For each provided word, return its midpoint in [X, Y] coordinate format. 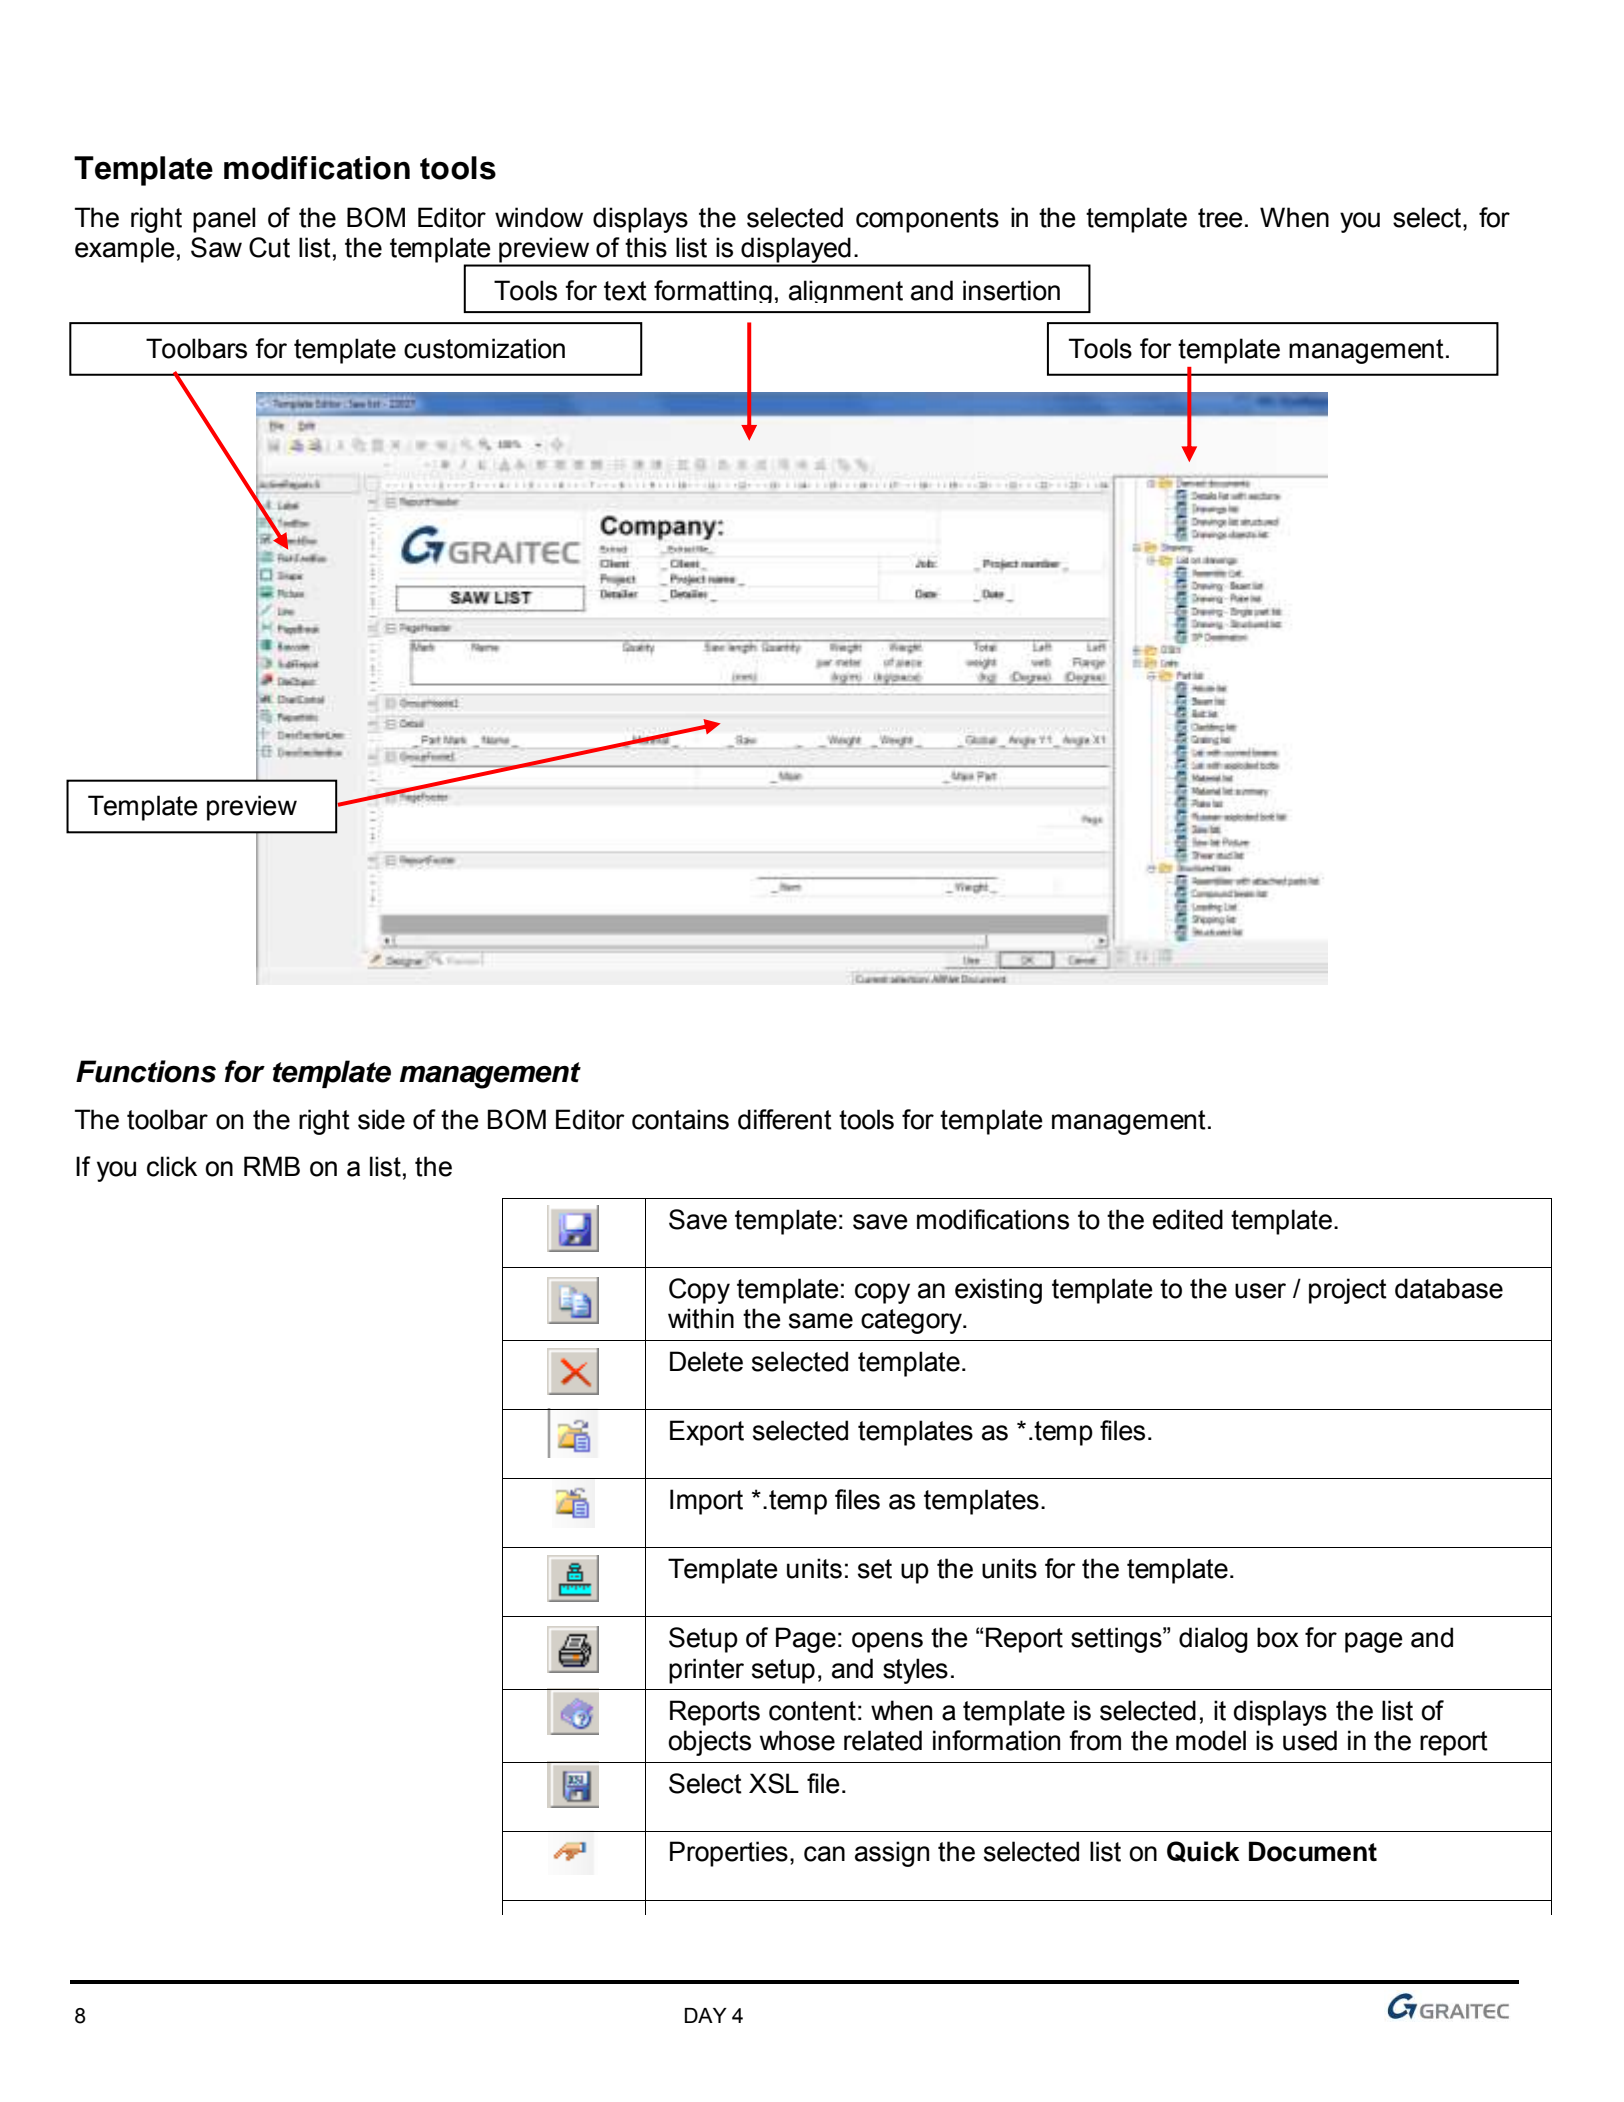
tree [1220, 218]
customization [484, 348]
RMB [272, 1166]
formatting [713, 291]
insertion [1011, 290]
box [1278, 1637]
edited [1188, 1219]
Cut [269, 247]
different [785, 1119]
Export [707, 1433]
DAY [706, 2015]
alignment [846, 291]
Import [706, 1502]
